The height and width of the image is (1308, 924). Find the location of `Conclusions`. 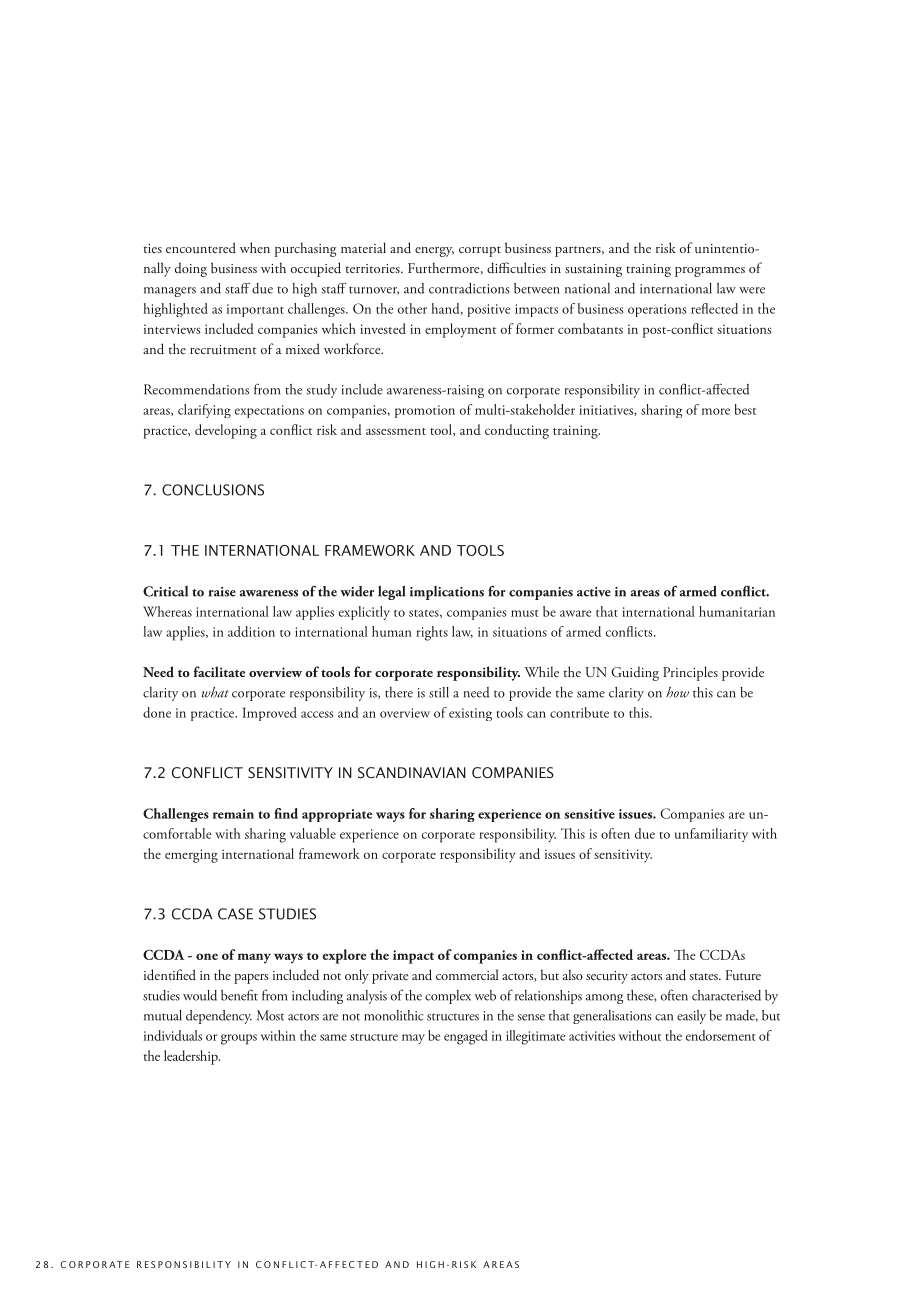

Conclusions is located at coordinates (213, 490).
